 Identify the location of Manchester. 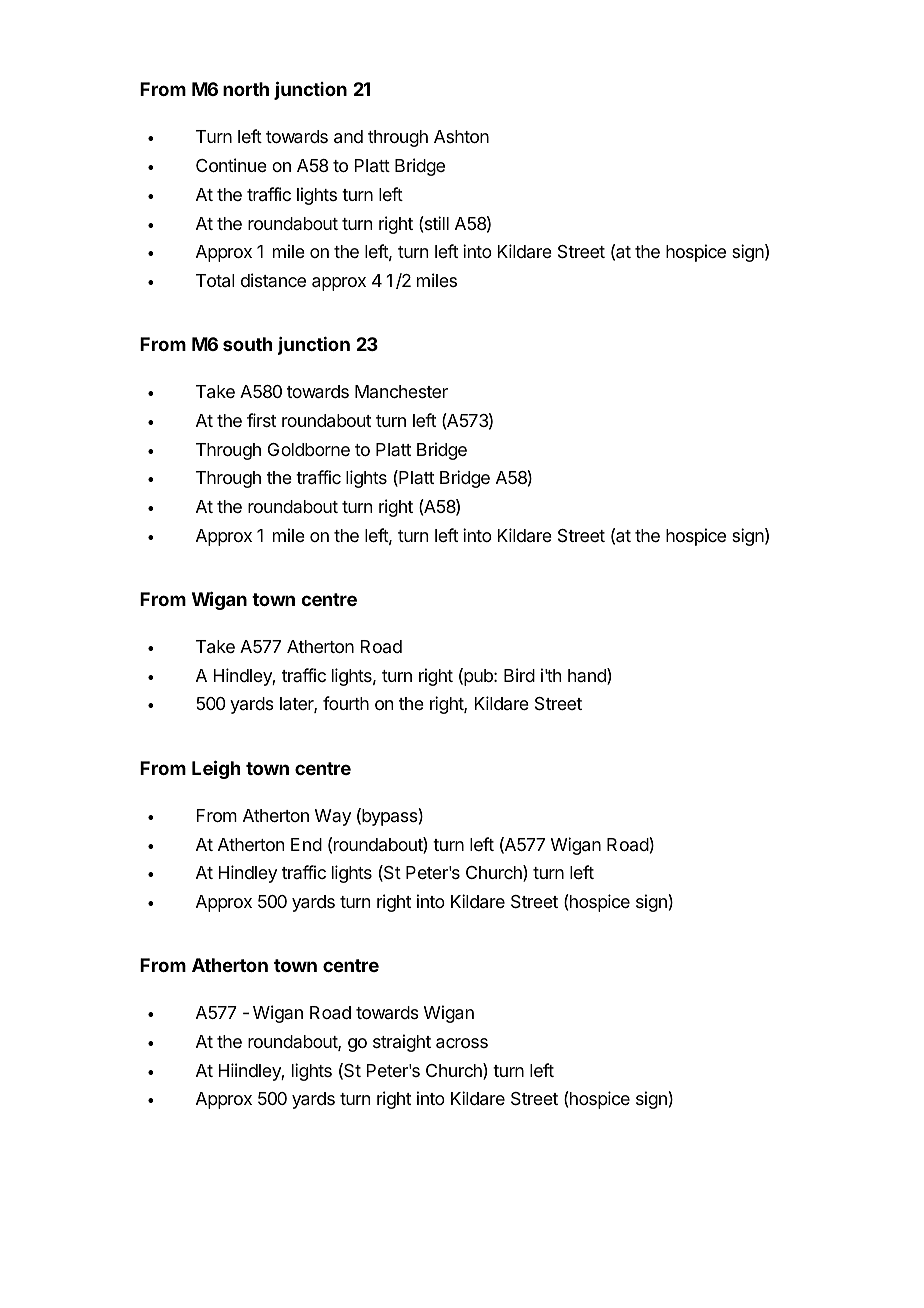
(401, 391).
